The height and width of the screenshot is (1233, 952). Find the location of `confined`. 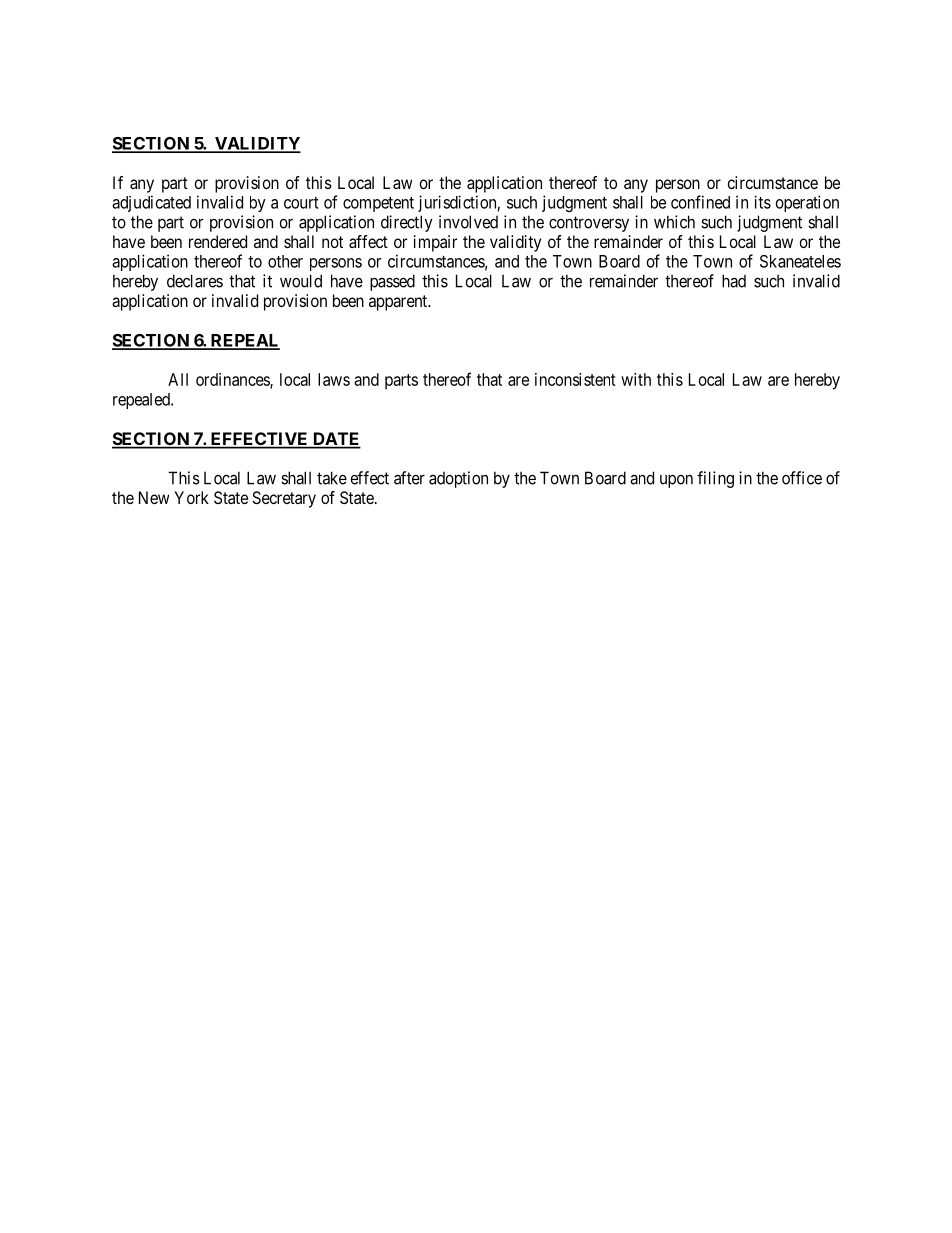

confined is located at coordinates (700, 202).
